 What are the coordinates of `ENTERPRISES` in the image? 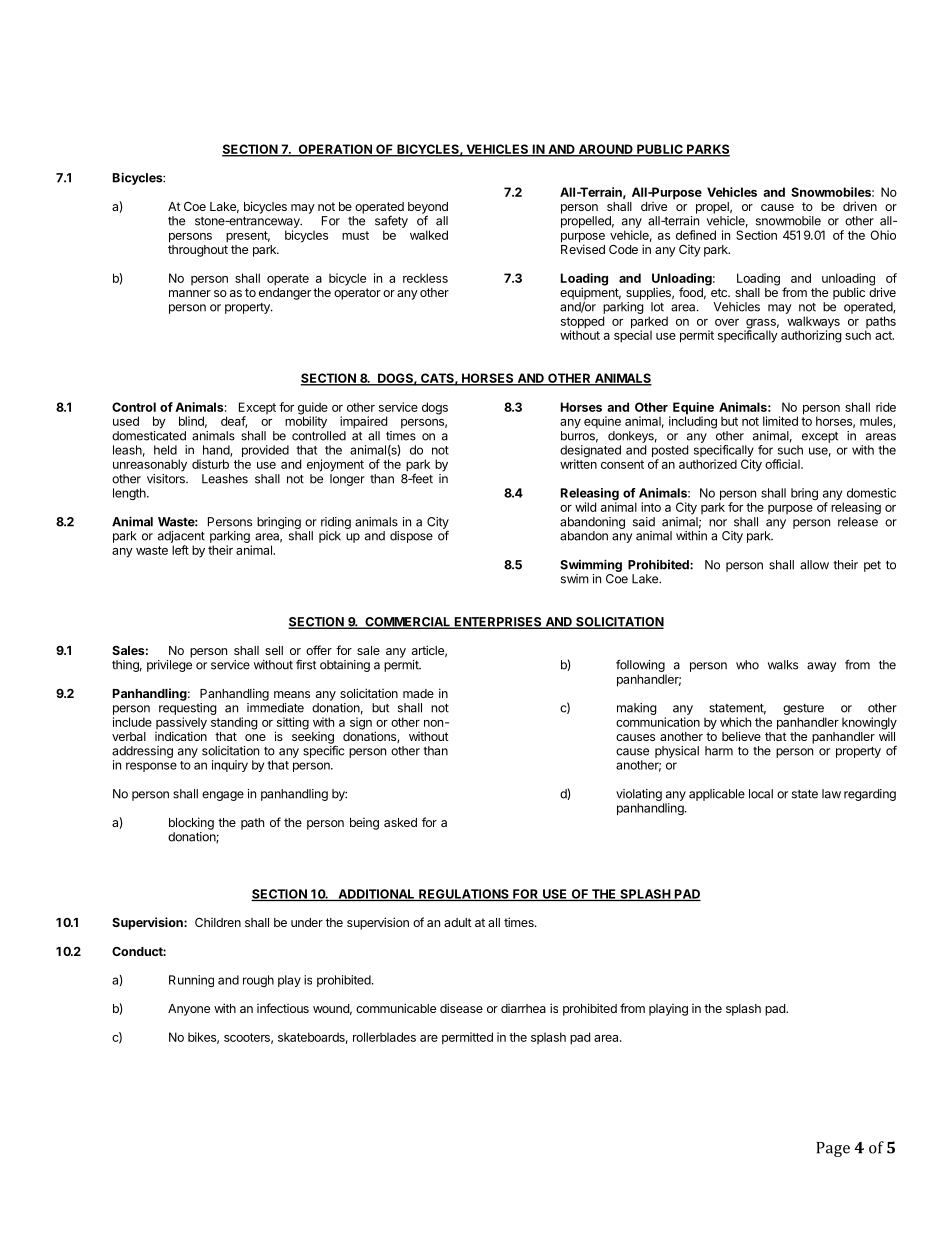 It's located at (498, 623).
